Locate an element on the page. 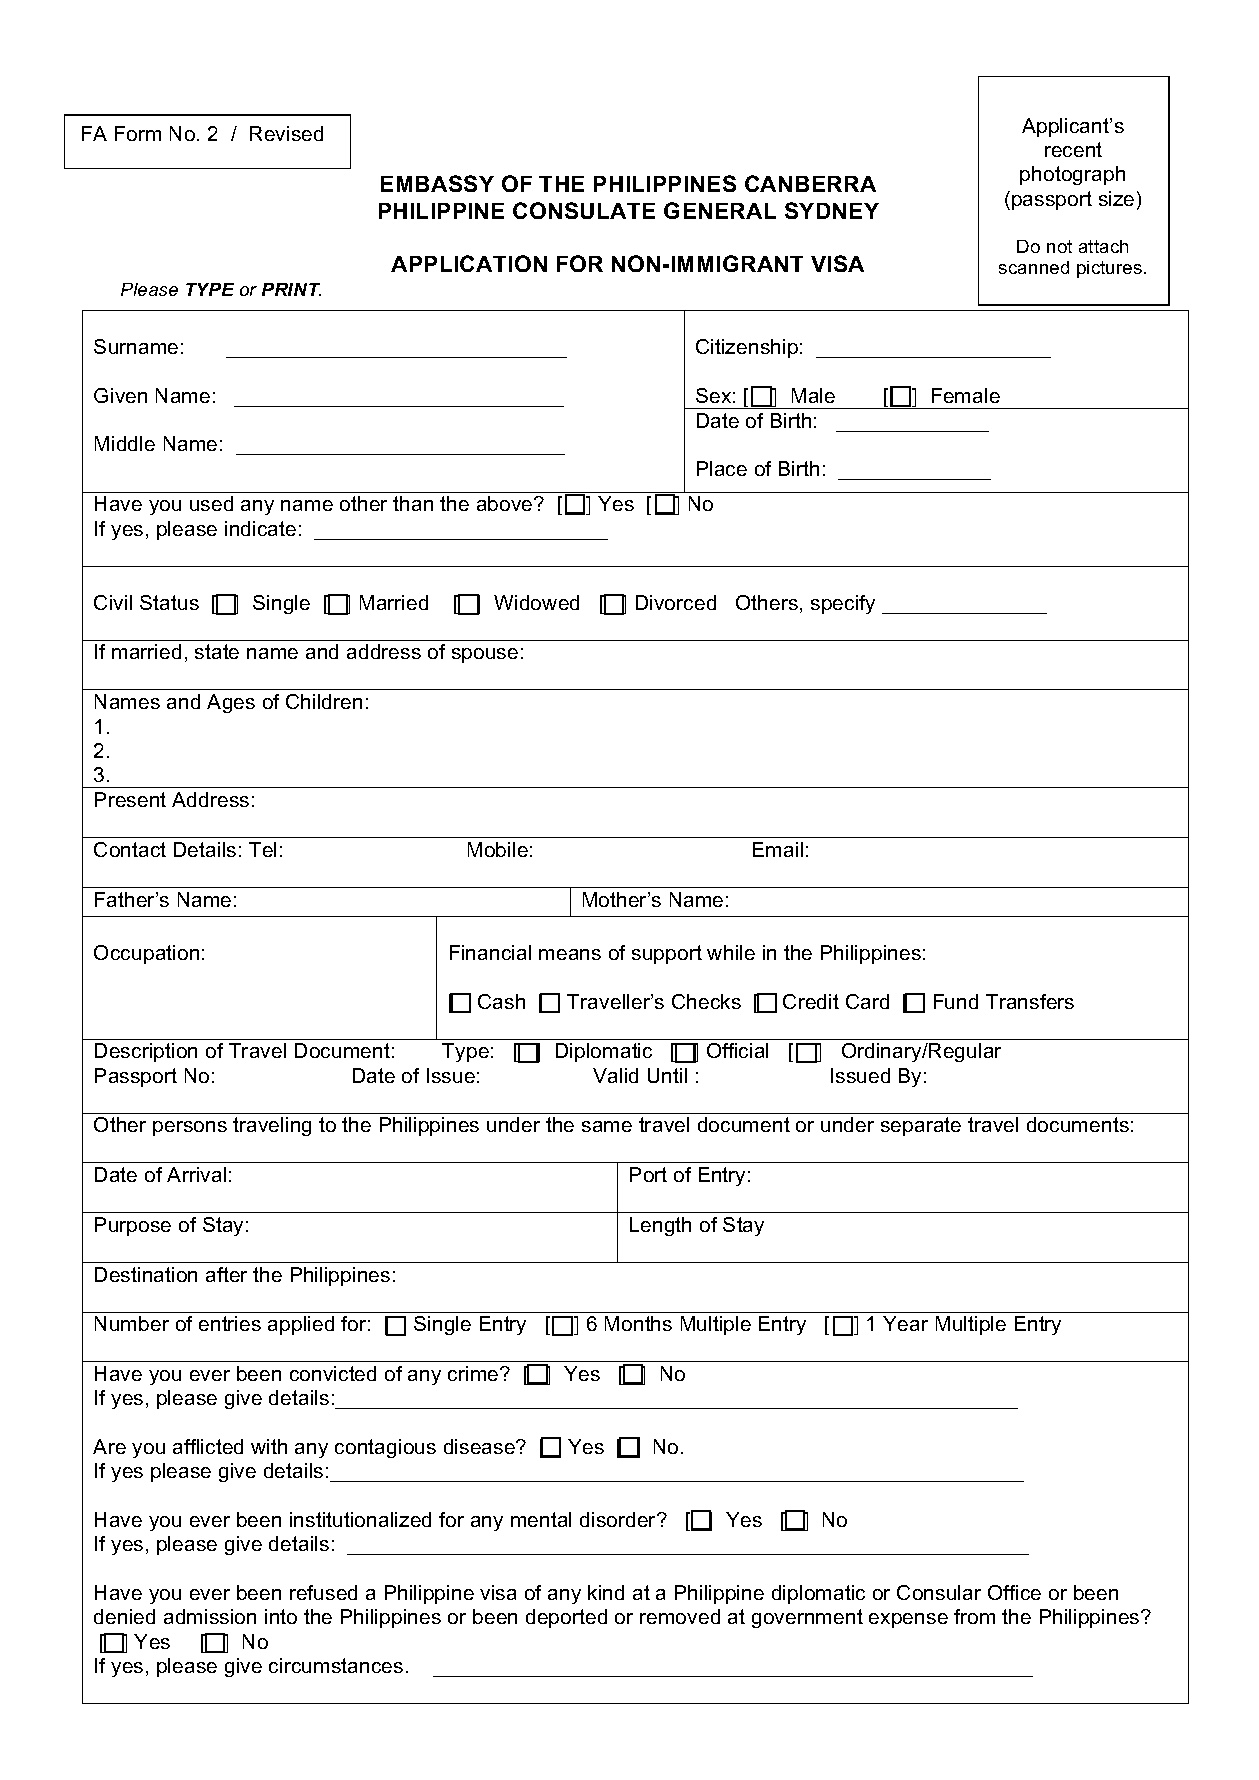 This page has width=1259, height=1780. admission is located at coordinates (210, 1616).
